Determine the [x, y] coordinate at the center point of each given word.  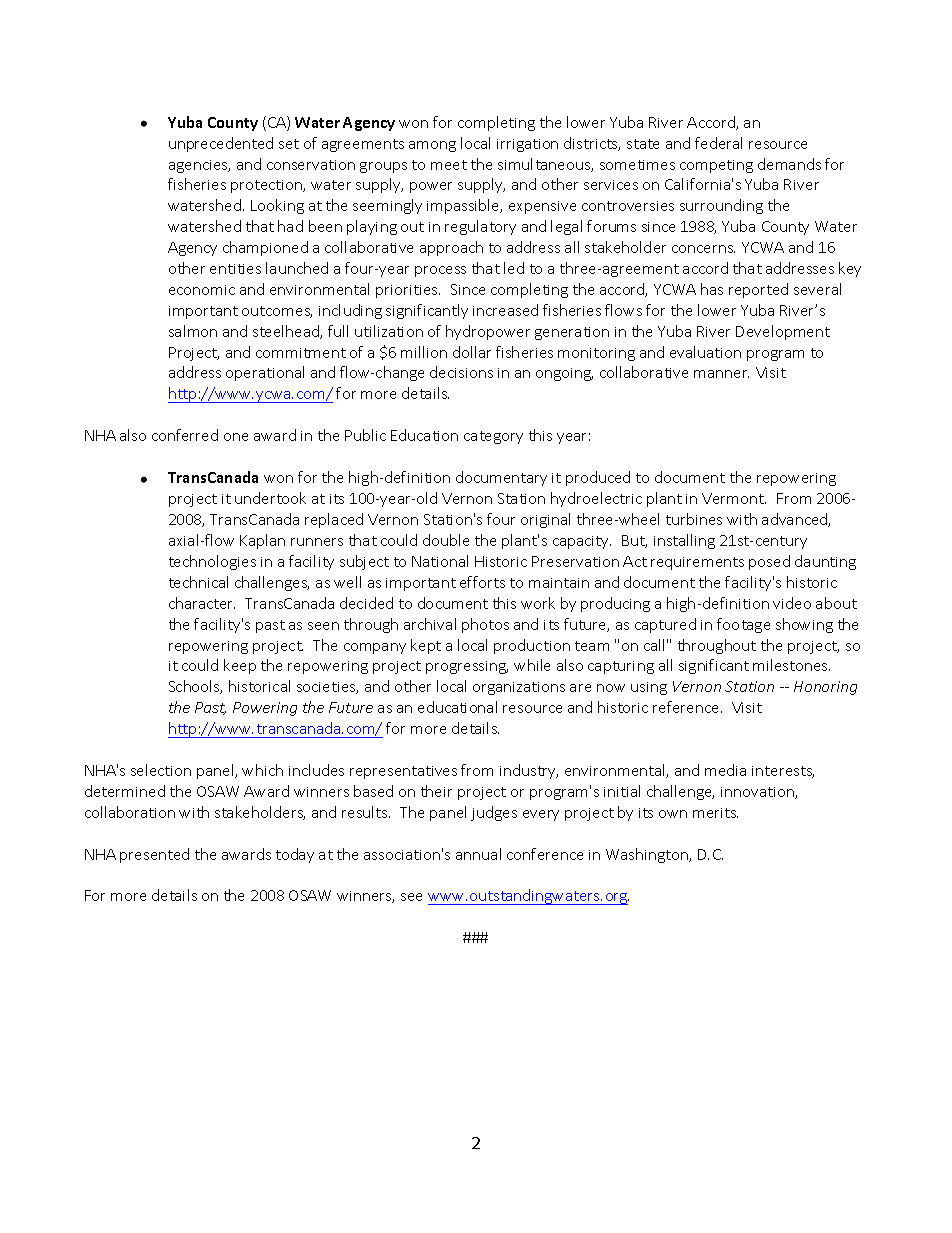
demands [789, 164]
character [202, 603]
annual [478, 854]
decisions [461, 372]
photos [485, 625]
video [792, 603]
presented [154, 855]
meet [449, 165]
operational [265, 373]
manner [721, 374]
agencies [199, 166]
